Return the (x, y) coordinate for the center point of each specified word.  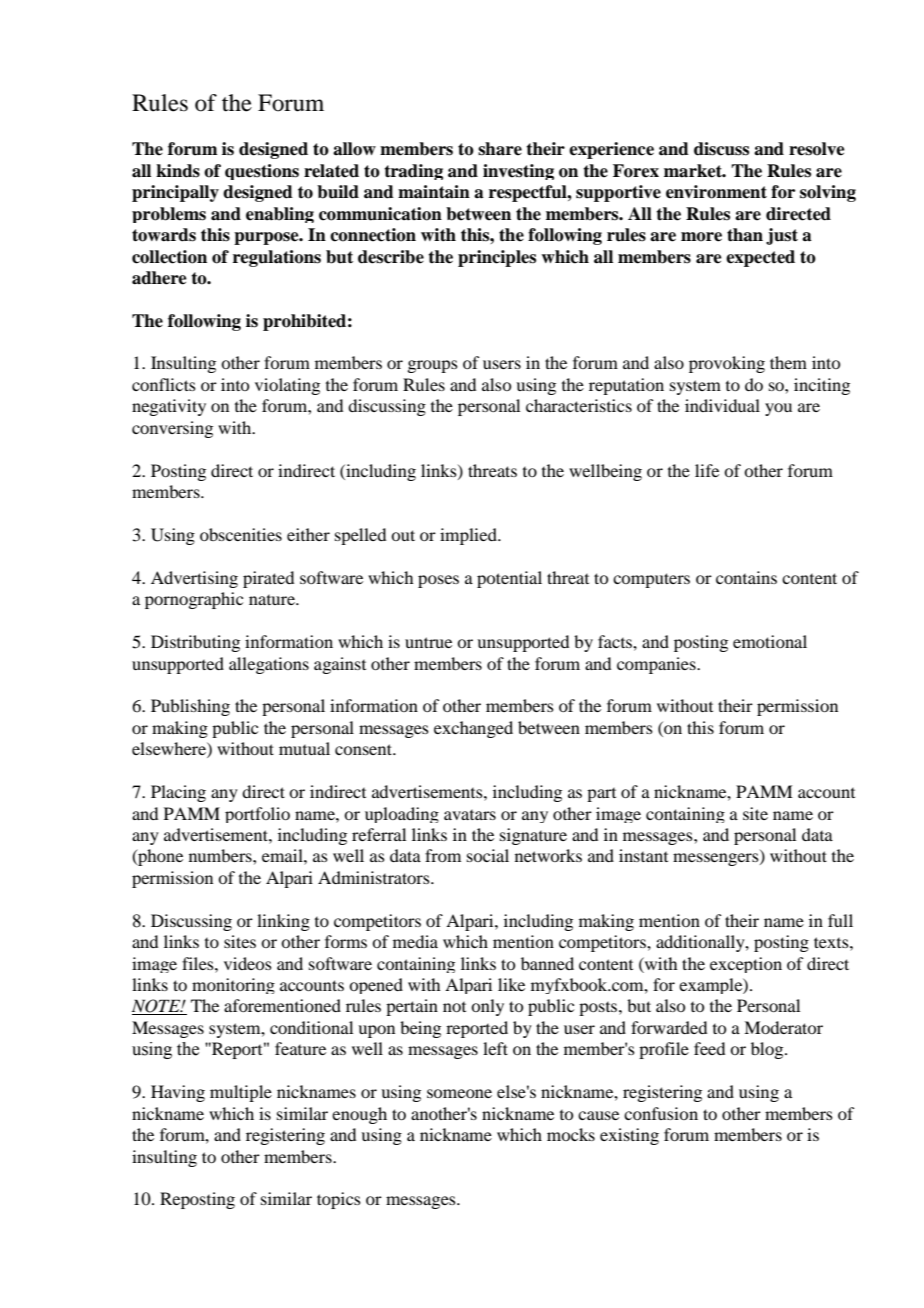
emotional (770, 641)
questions (262, 172)
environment (716, 192)
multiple (241, 1093)
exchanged (473, 729)
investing (518, 172)
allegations (269, 665)
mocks (571, 1134)
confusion (661, 1113)
